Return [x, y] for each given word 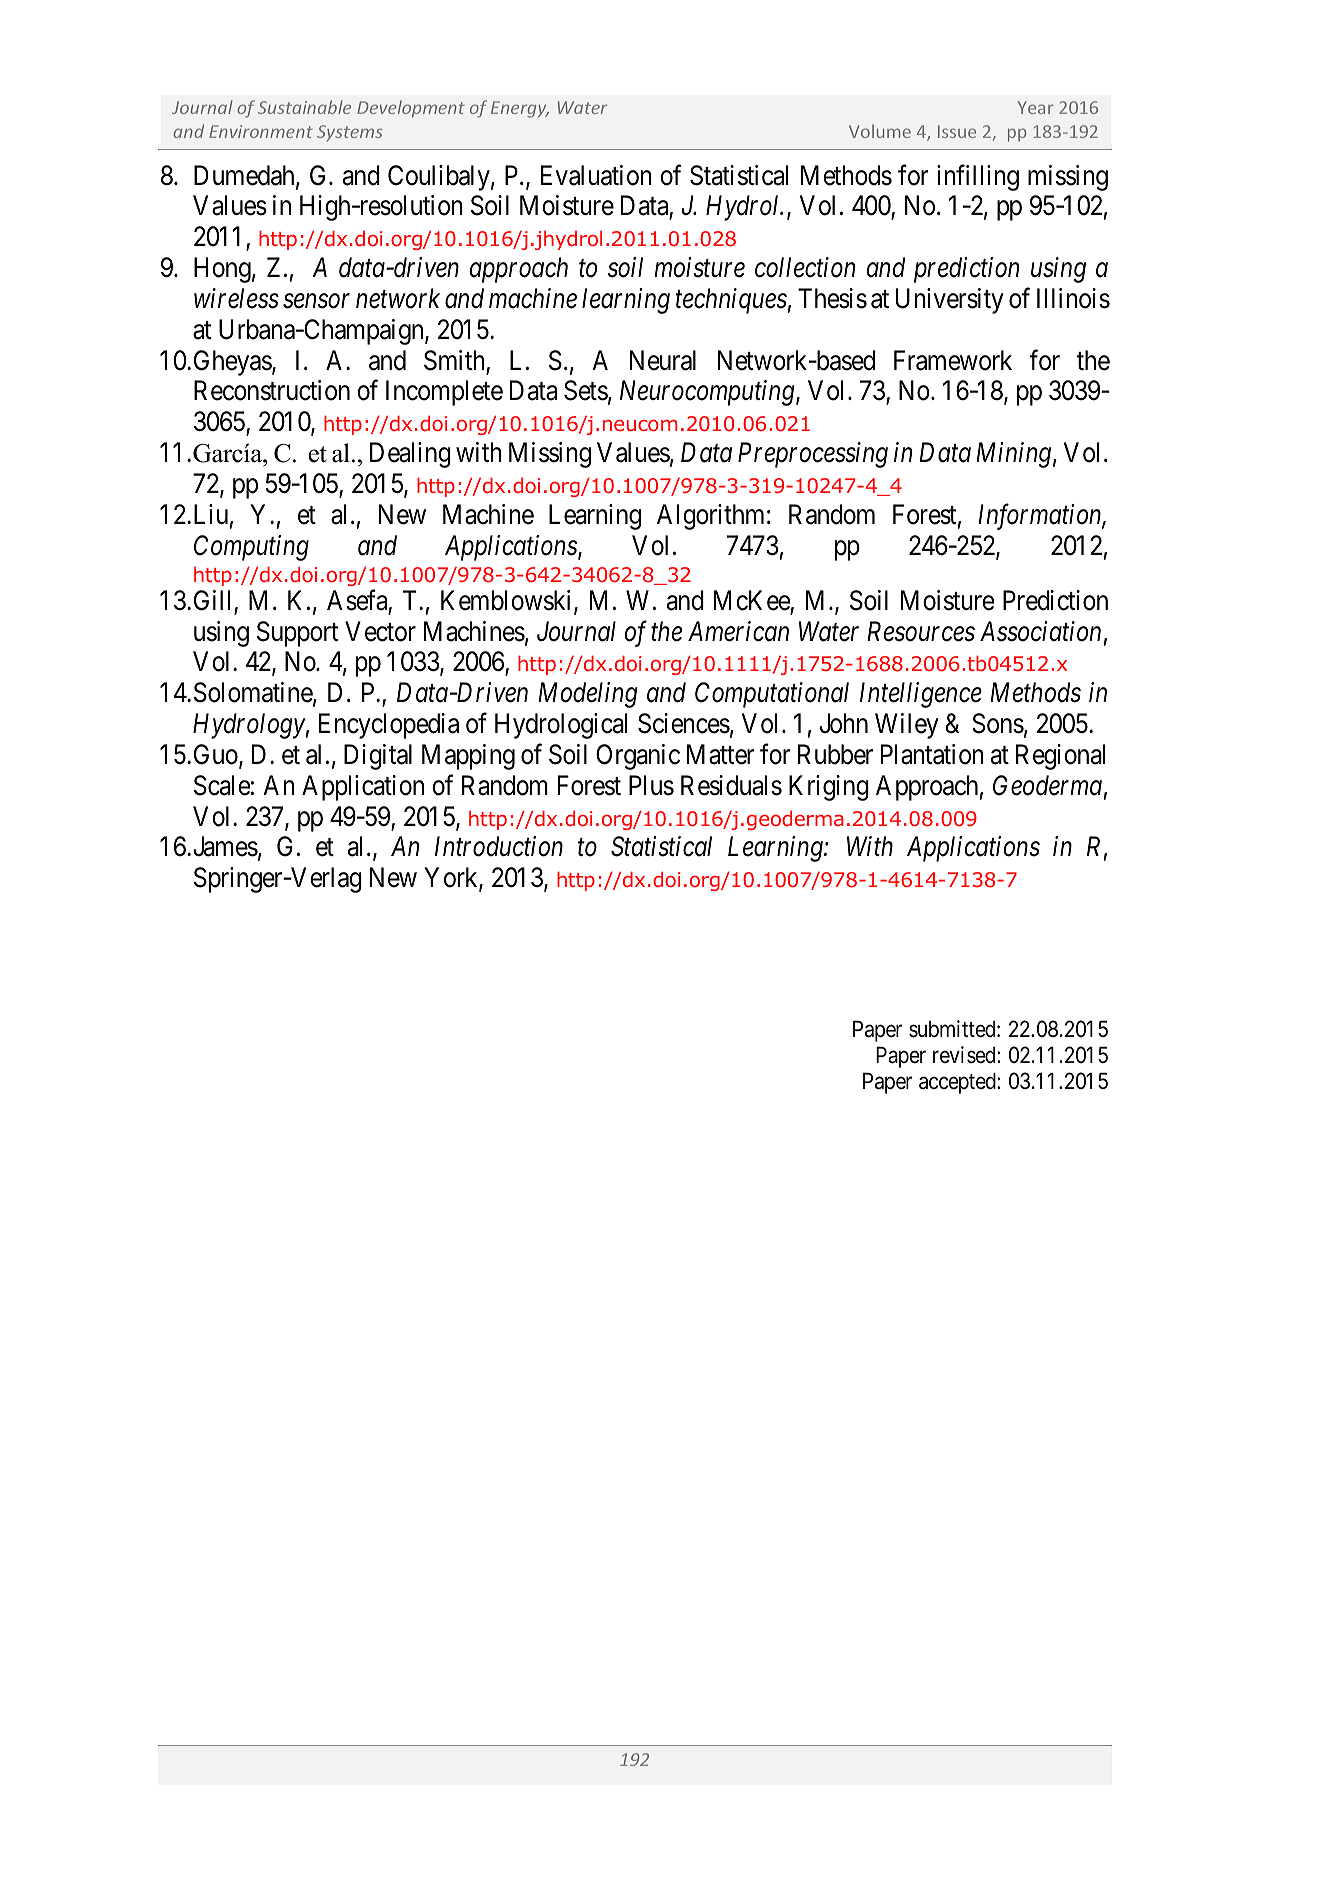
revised [965, 1055]
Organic [638, 757]
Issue [957, 131]
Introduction [499, 846]
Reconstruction [272, 390]
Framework [953, 360]
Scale [222, 785]
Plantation [932, 754]
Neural [663, 360]
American [738, 631]
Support [298, 634]
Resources [921, 631]
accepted [958, 1083]
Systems [350, 133]
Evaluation [596, 175]
